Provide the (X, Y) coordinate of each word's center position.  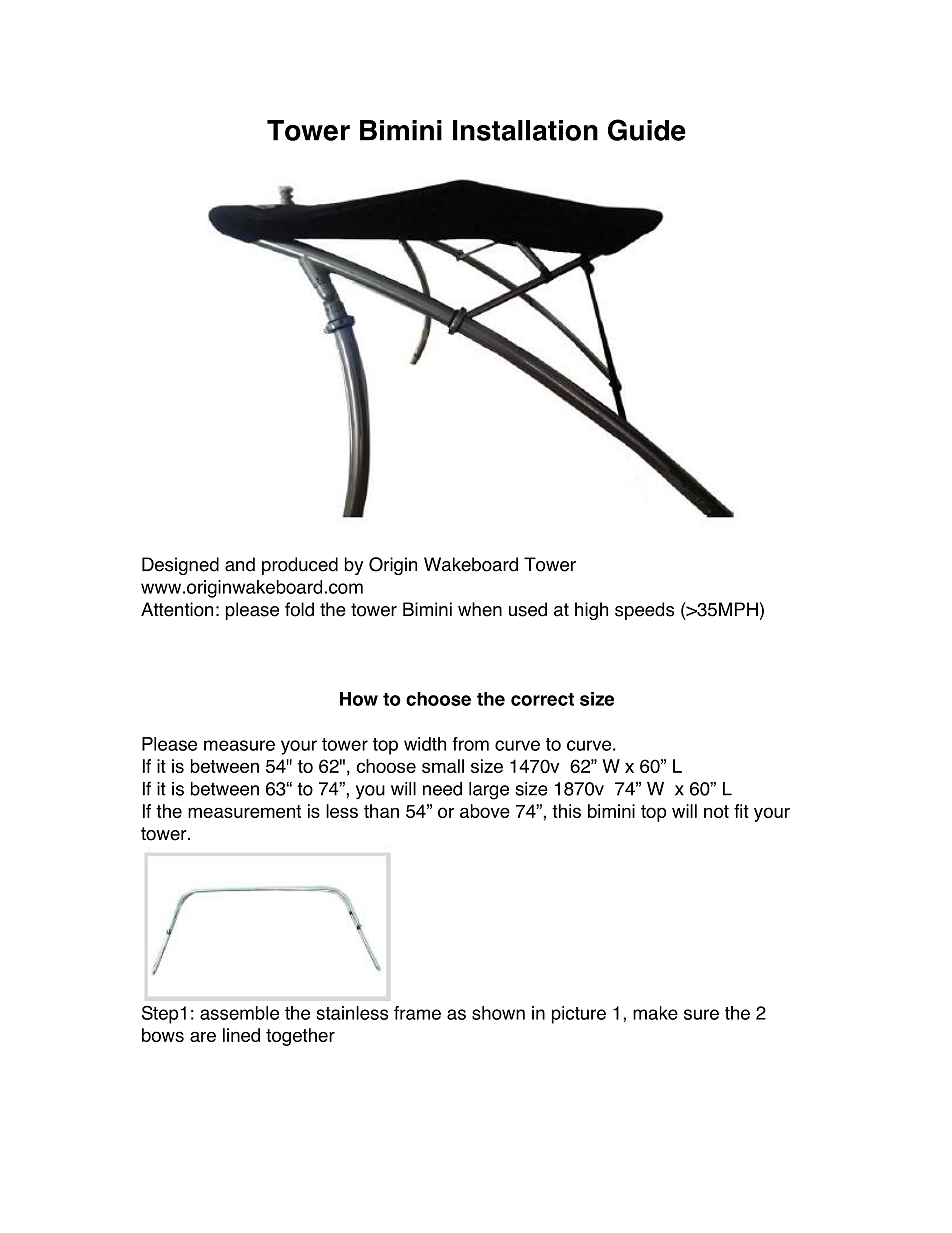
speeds (644, 611)
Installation (525, 130)
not (716, 811)
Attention (177, 609)
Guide (647, 130)
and (240, 564)
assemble (239, 1013)
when (480, 609)
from (470, 744)
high (591, 611)
